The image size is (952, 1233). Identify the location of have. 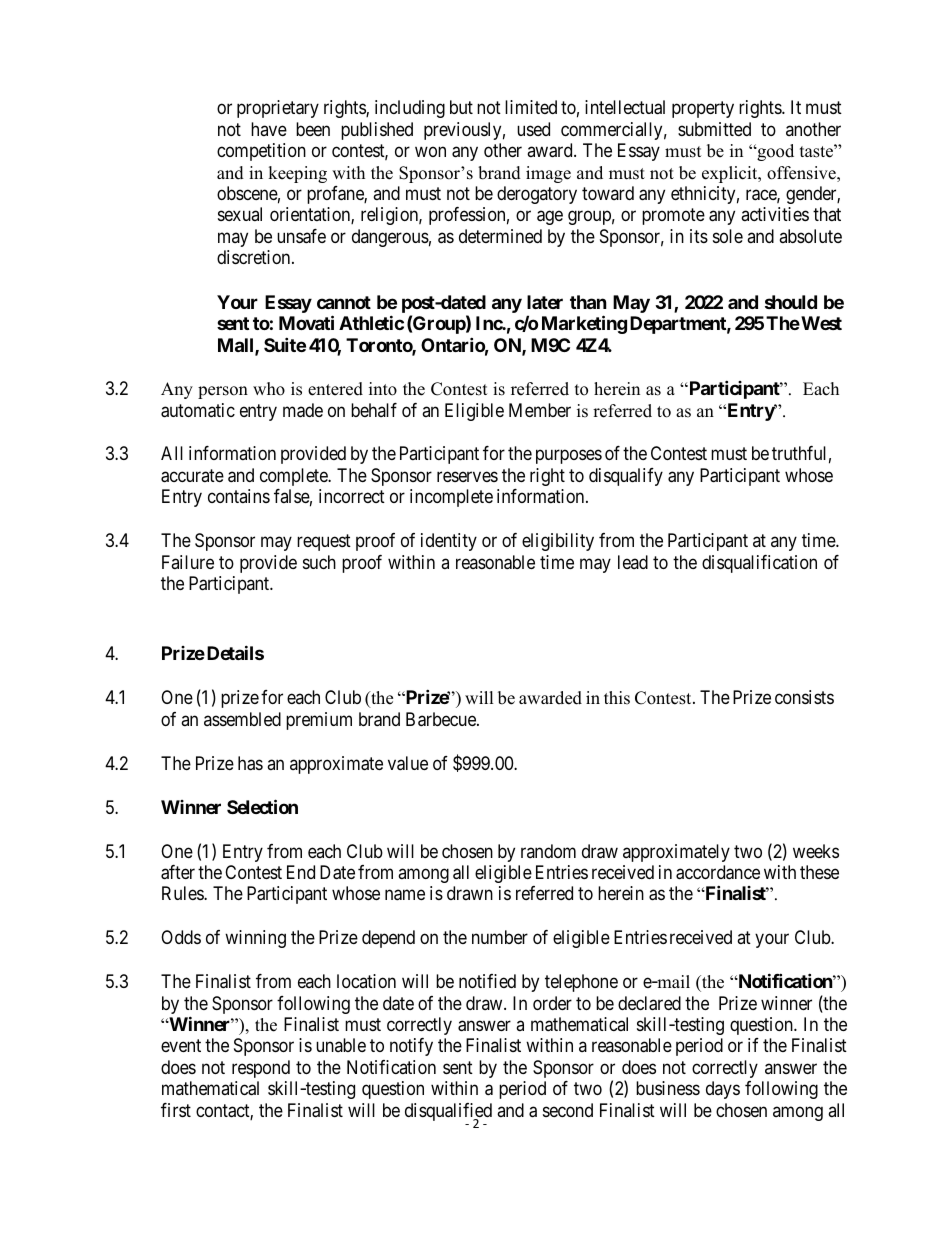
(269, 129).
